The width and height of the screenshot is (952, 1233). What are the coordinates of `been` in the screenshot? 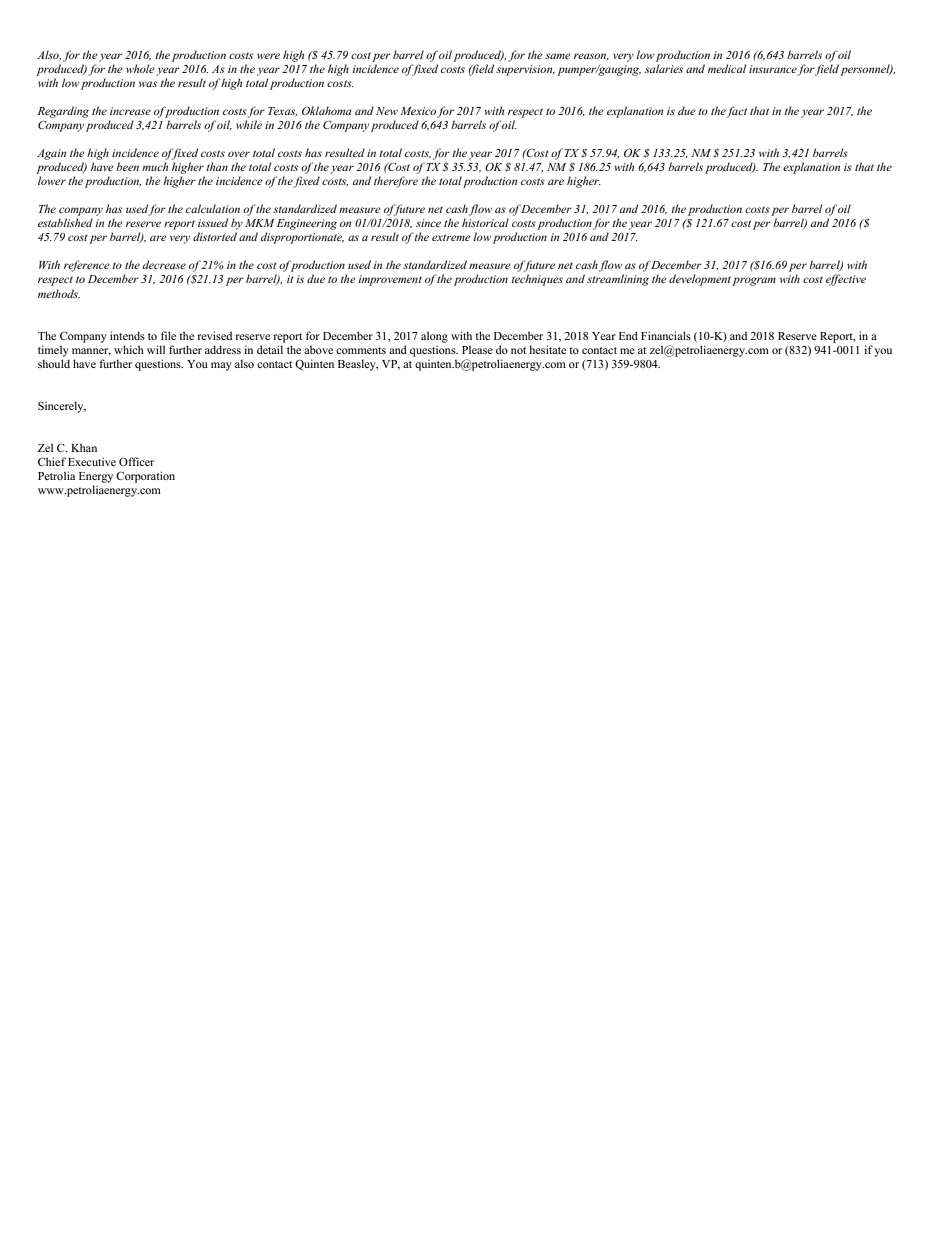 It's located at (127, 166).
